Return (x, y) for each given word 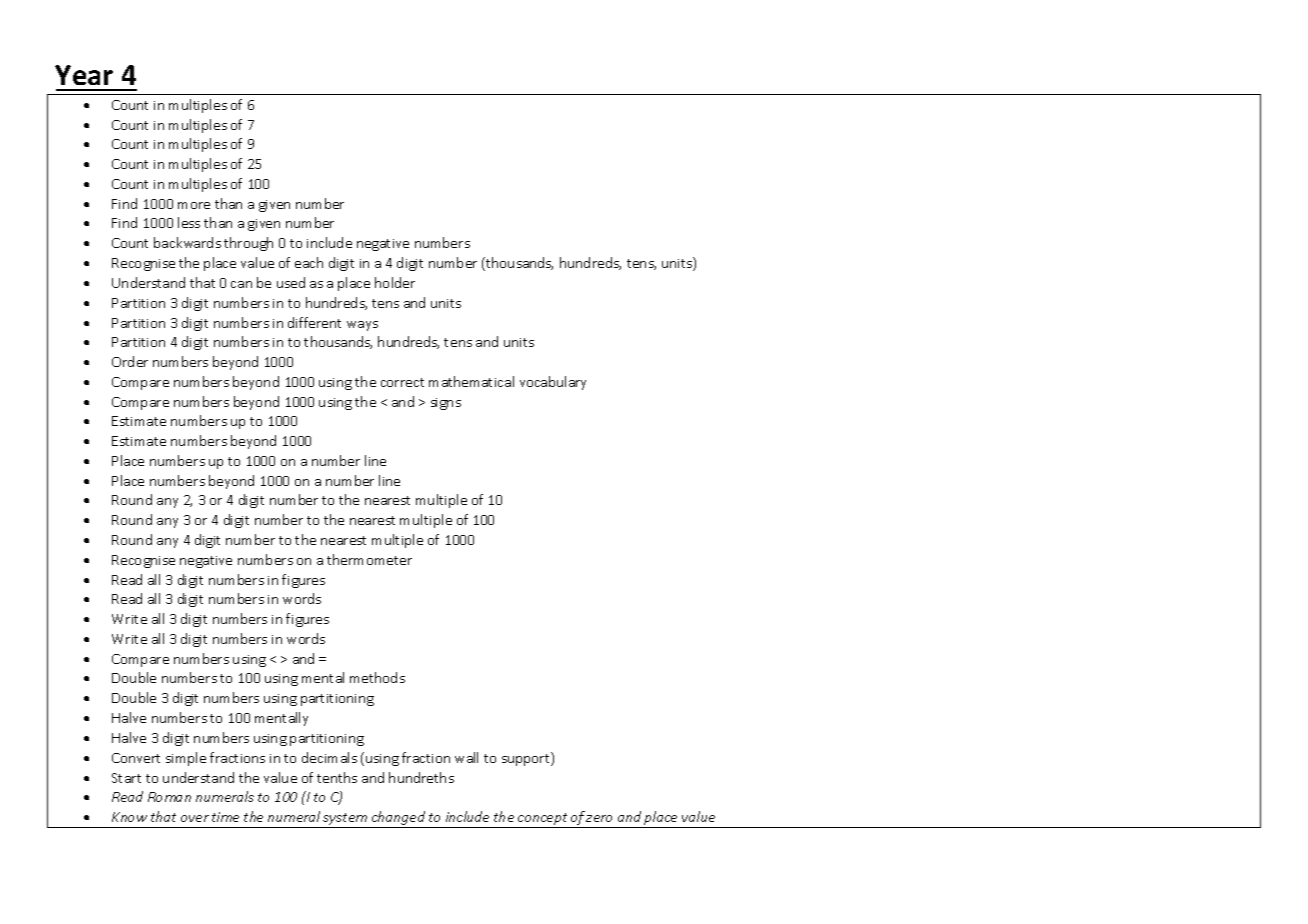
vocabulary (553, 383)
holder (395, 282)
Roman (169, 797)
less (189, 222)
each (309, 262)
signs (446, 404)
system (346, 820)
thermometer (369, 559)
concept (543, 820)
